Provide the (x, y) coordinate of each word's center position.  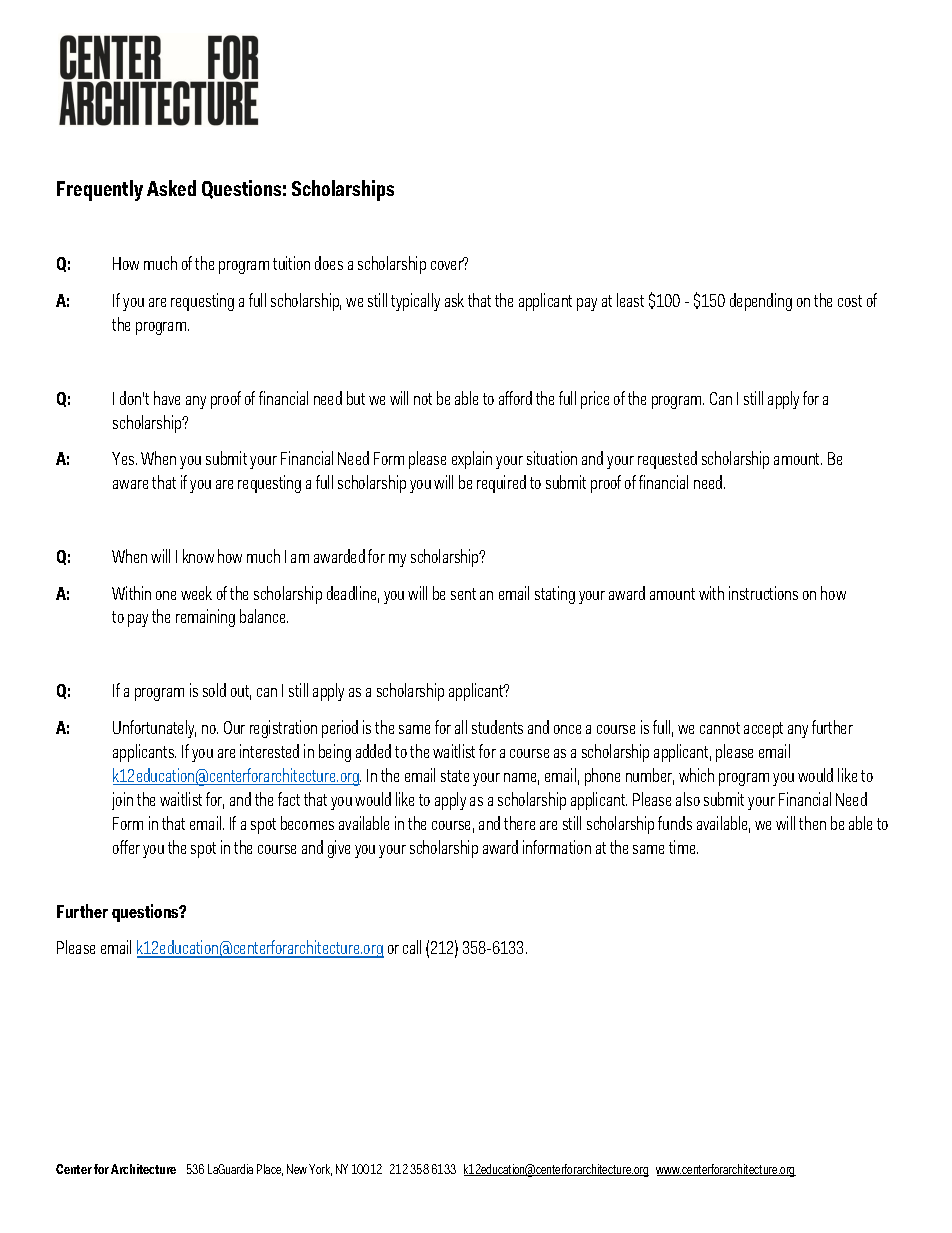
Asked (171, 188)
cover (447, 264)
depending (761, 302)
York (320, 1170)
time (683, 847)
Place (270, 1170)
